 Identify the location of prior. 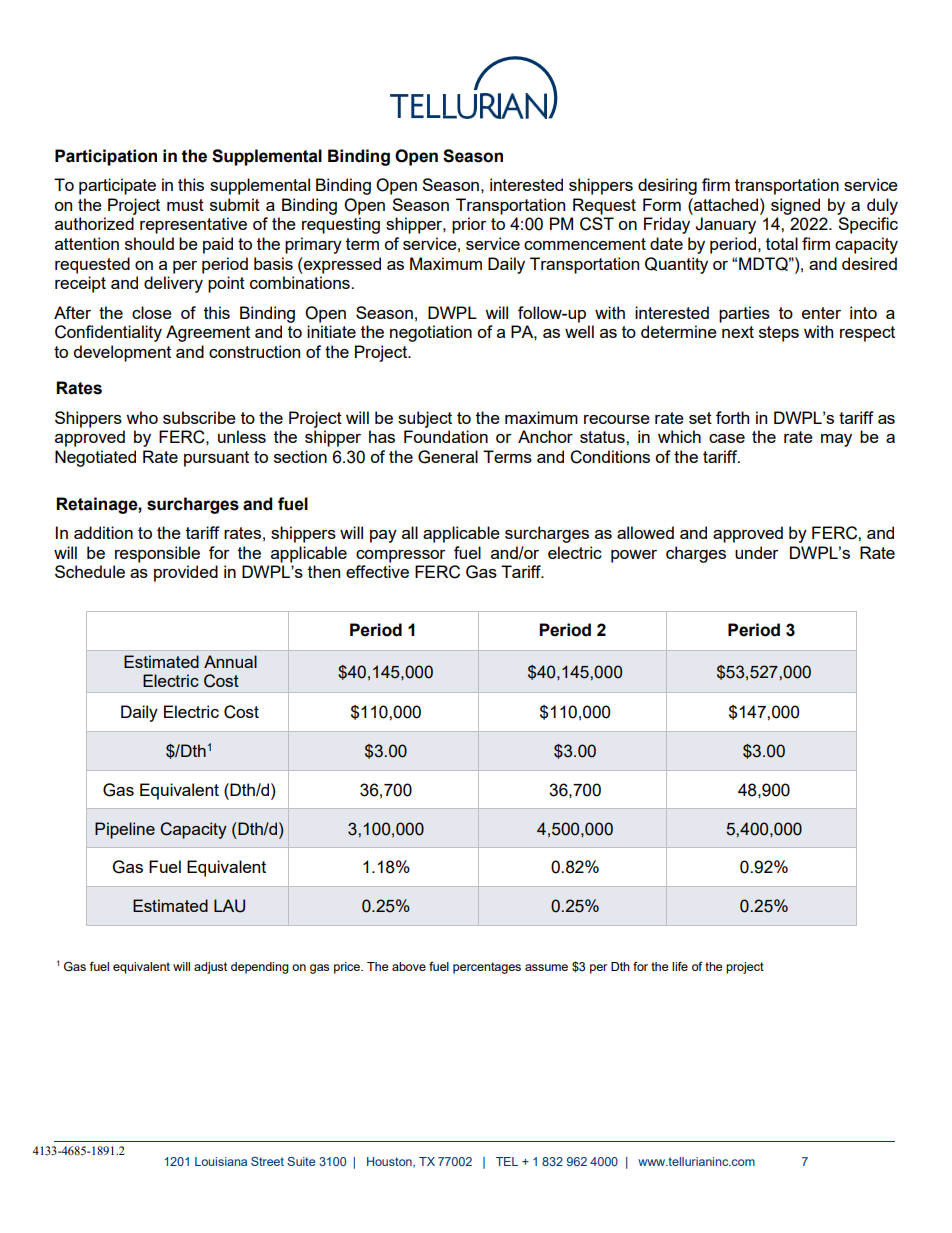
(469, 225).
